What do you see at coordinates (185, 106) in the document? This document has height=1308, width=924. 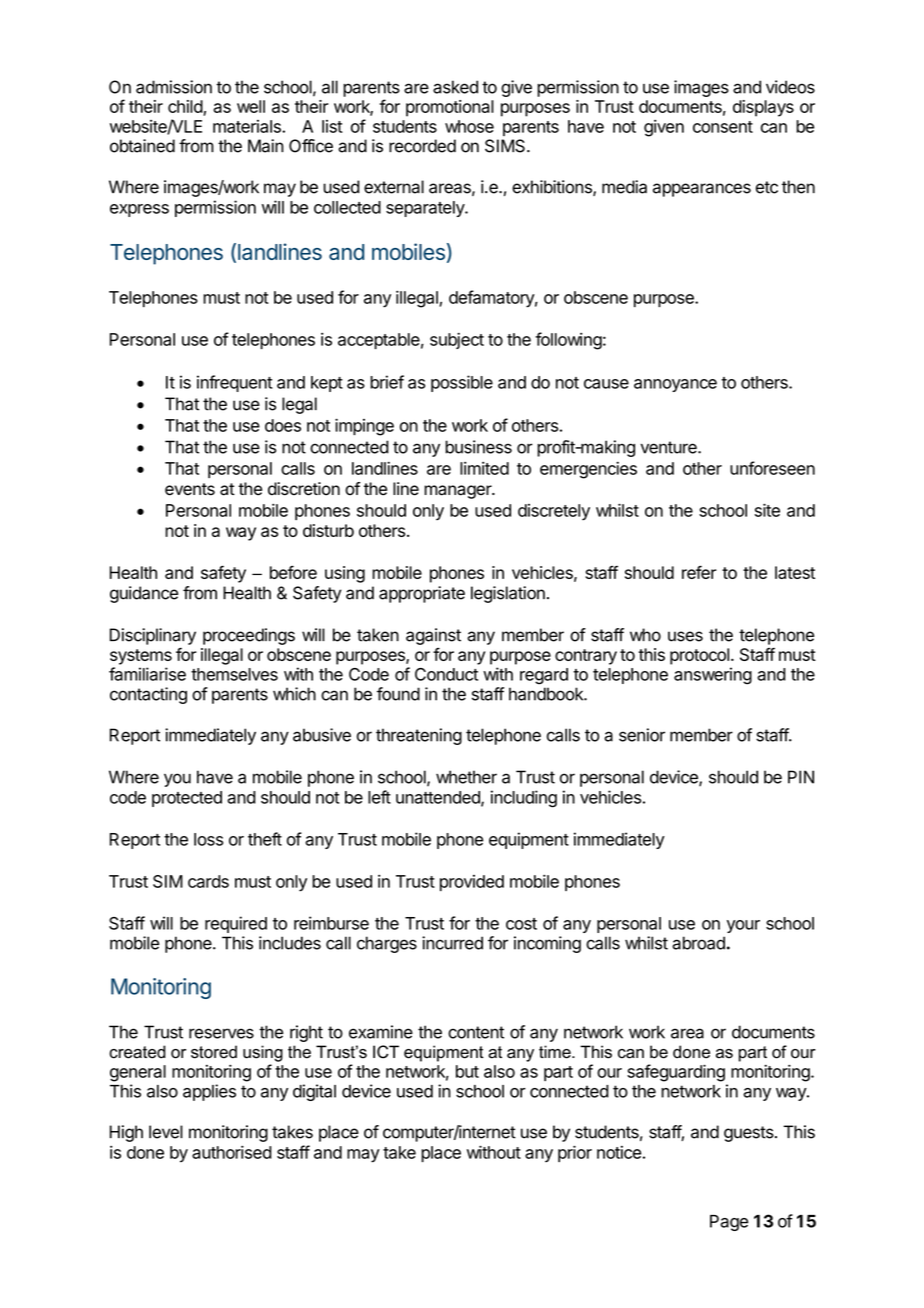 I see `child` at bounding box center [185, 106].
